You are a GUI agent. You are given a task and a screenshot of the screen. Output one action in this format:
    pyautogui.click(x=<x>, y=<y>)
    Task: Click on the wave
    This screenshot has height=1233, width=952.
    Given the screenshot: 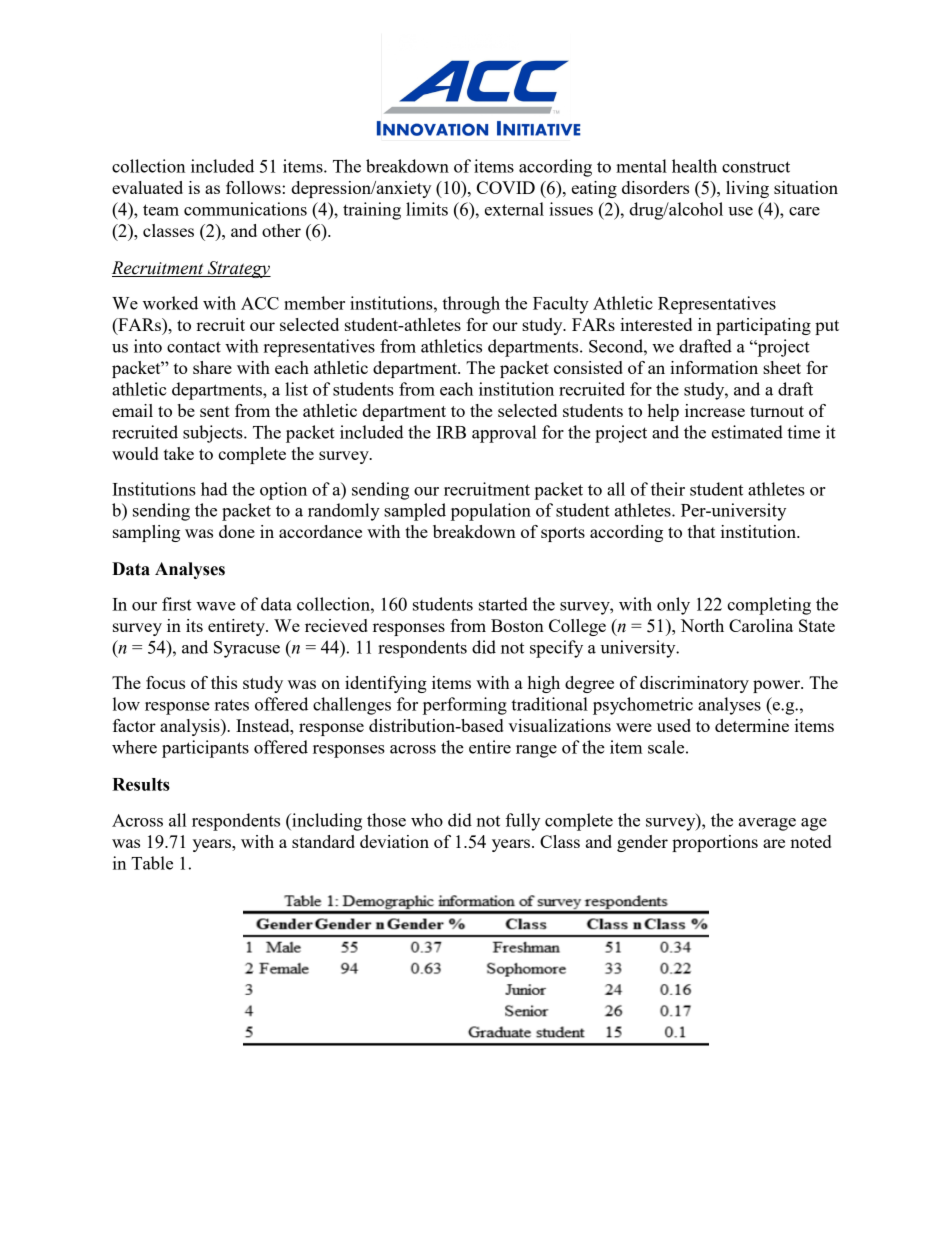 What is the action you would take?
    pyautogui.click(x=216, y=606)
